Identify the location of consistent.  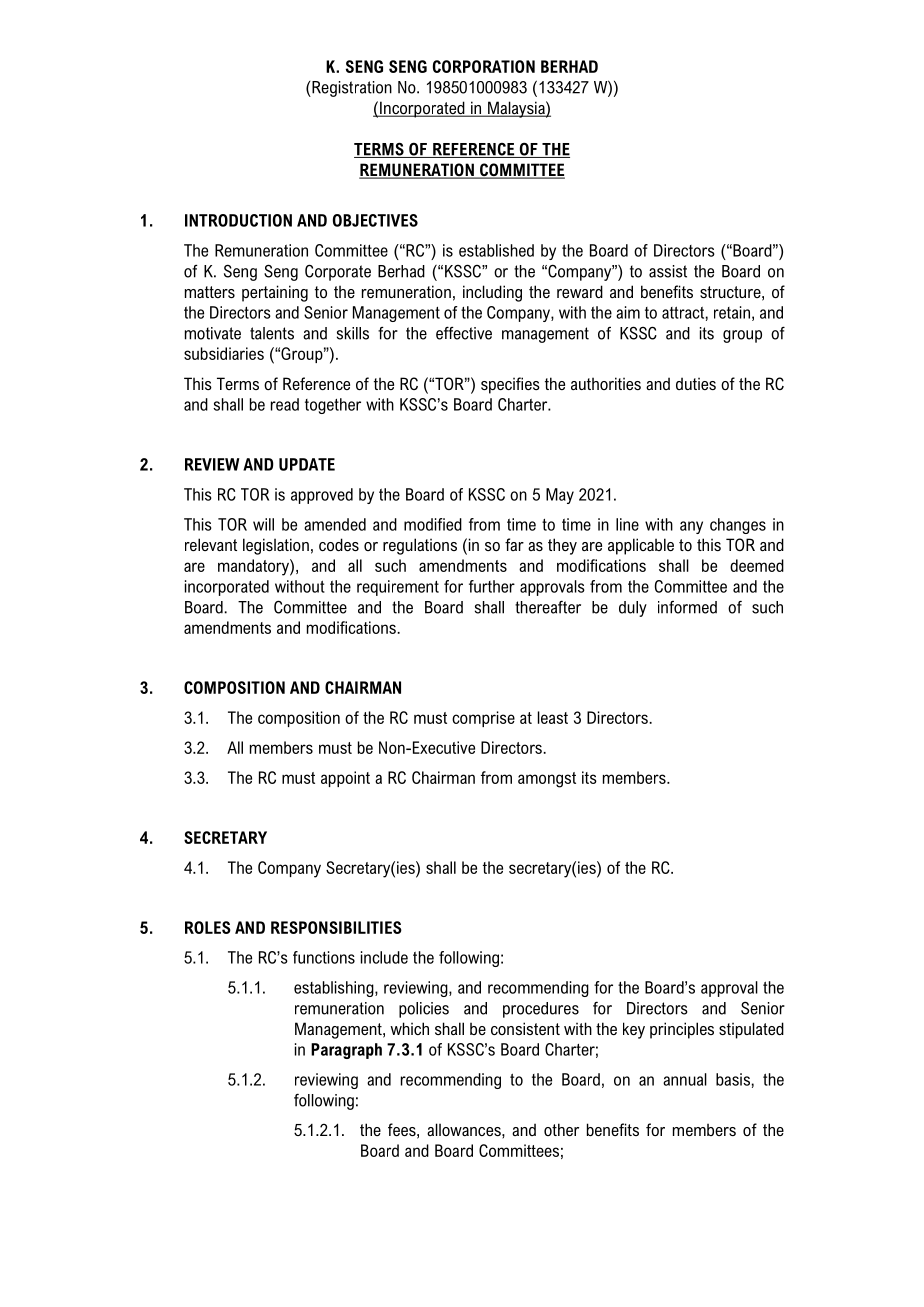
(525, 1028).
